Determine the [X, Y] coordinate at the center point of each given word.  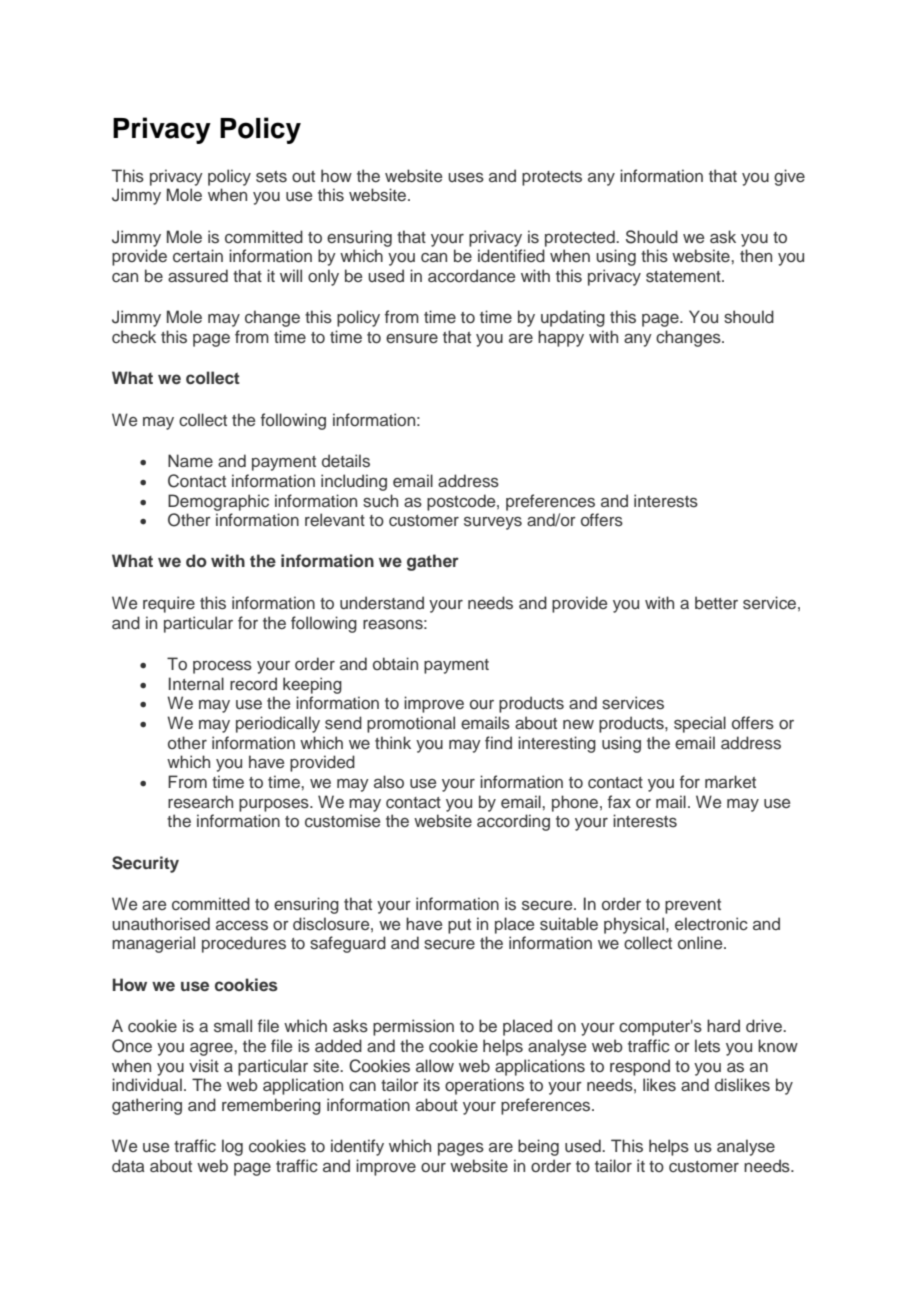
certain [198, 255]
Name [190, 460]
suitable [569, 923]
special [700, 724]
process [222, 667]
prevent [693, 906]
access [242, 926]
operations [484, 1086]
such [380, 501]
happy [561, 338]
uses [466, 178]
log [232, 1147]
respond [640, 1067]
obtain [395, 663]
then [756, 255]
